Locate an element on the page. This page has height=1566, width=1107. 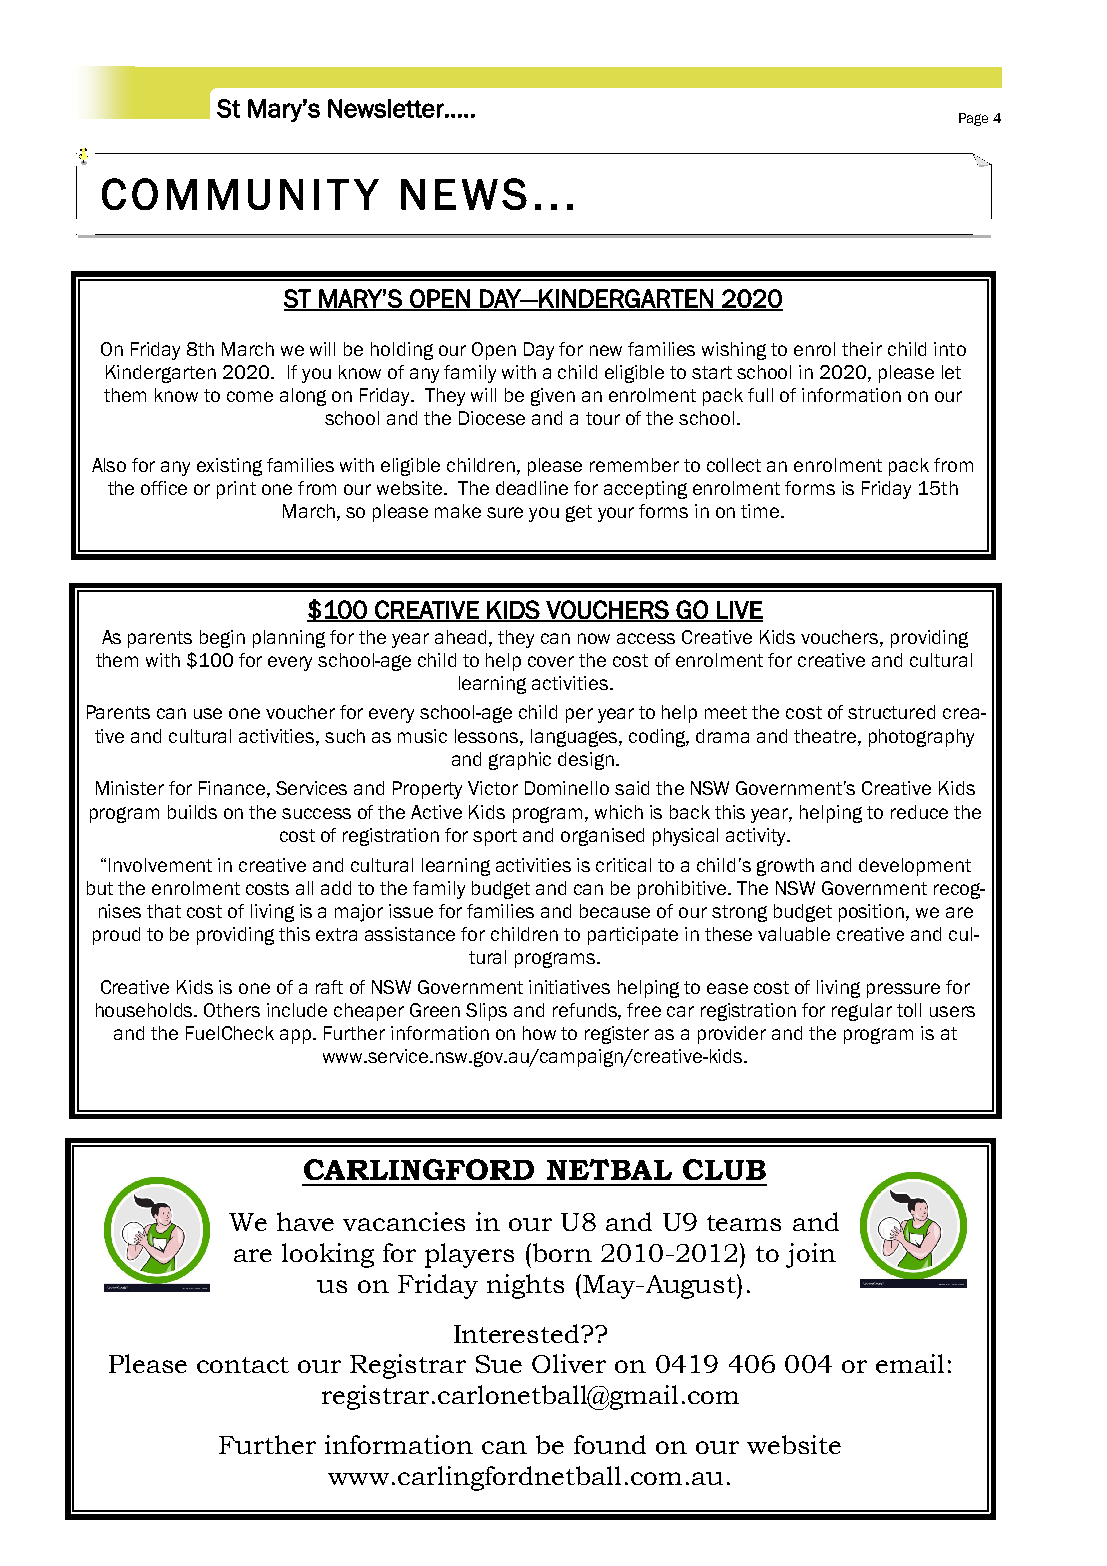
Others is located at coordinates (232, 1010).
